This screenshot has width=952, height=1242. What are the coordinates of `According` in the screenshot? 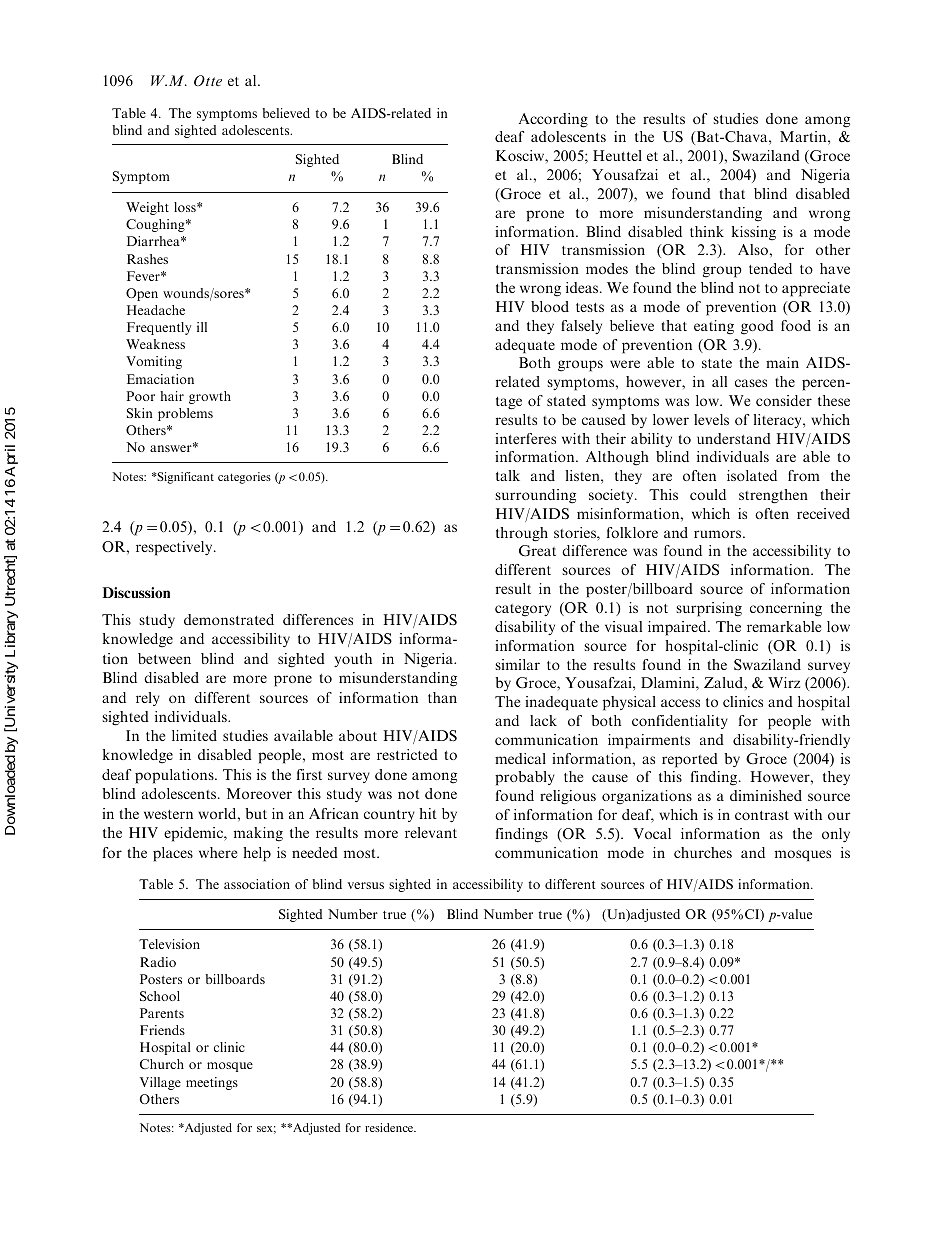 It's located at (553, 120).
